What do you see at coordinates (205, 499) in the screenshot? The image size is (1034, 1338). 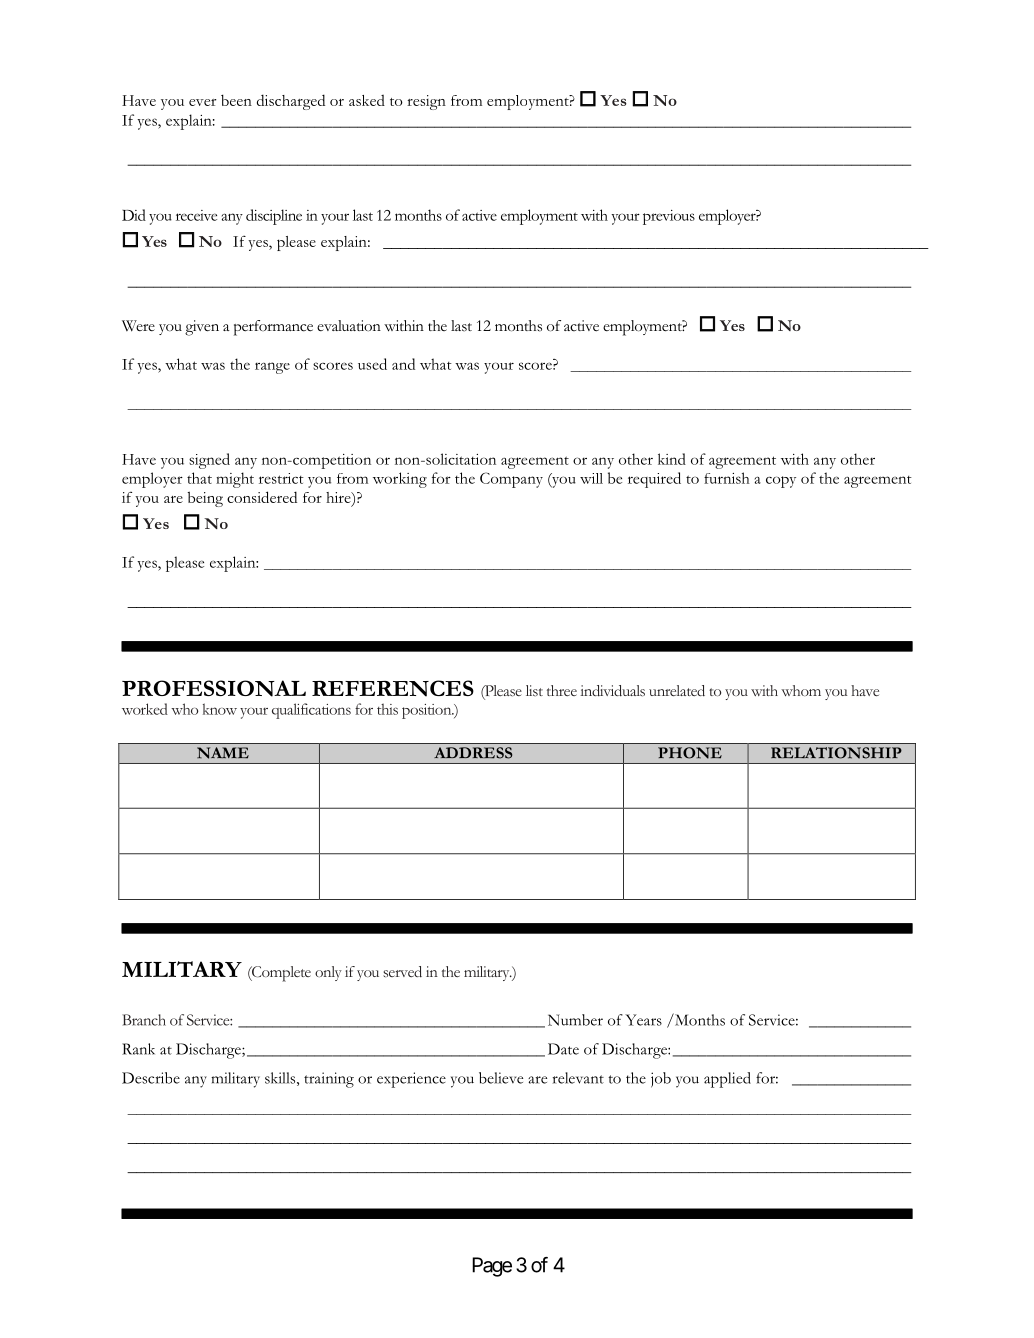 I see `being` at bounding box center [205, 499].
